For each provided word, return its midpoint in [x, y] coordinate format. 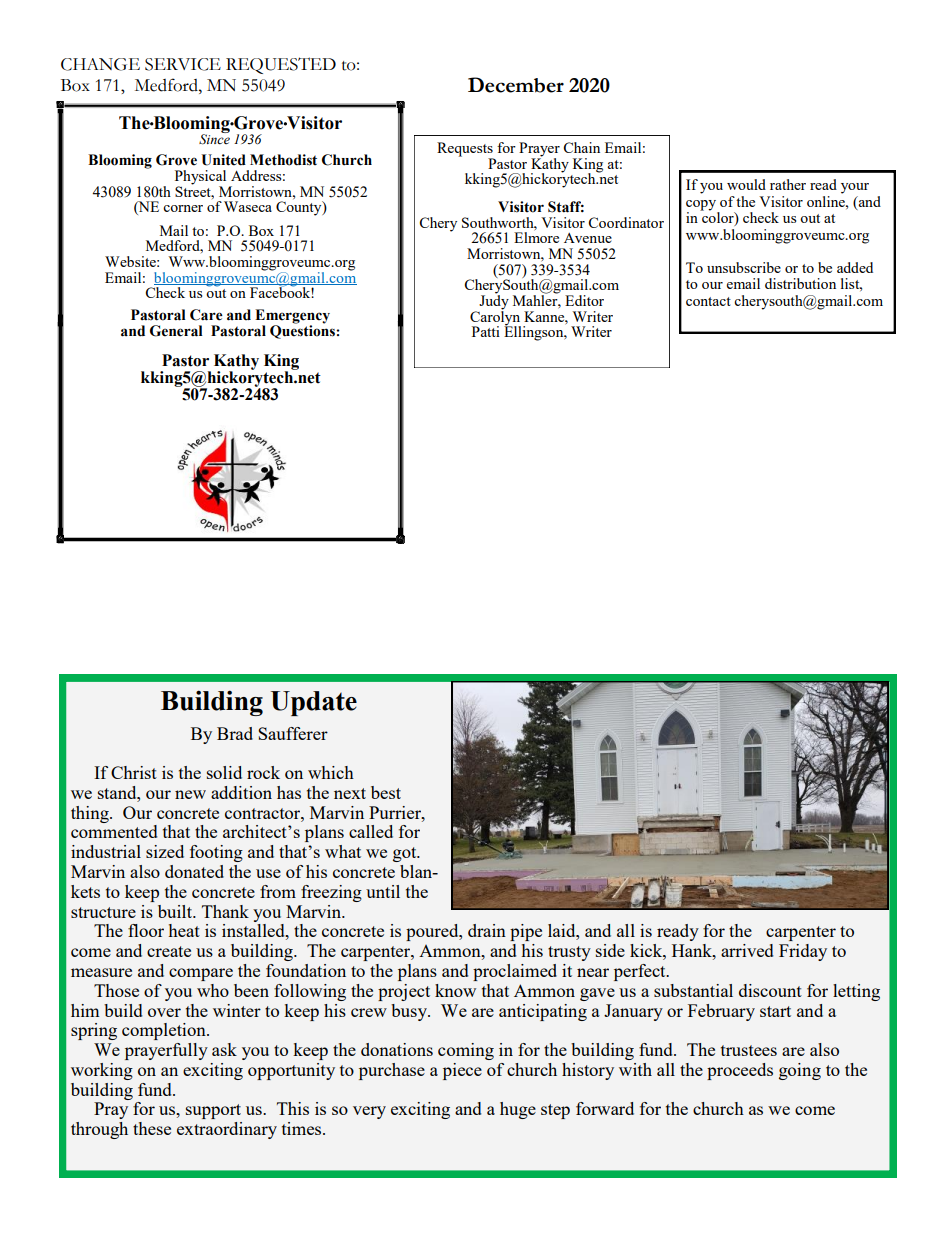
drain [487, 930]
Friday [803, 952]
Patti [486, 331]
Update [314, 703]
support [213, 1111]
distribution [800, 283]
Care [206, 315]
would [746, 184]
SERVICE [183, 64]
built [176, 911]
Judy [494, 302]
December [516, 85]
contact [708, 301]
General [176, 331]
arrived [747, 950]
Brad [235, 733]
